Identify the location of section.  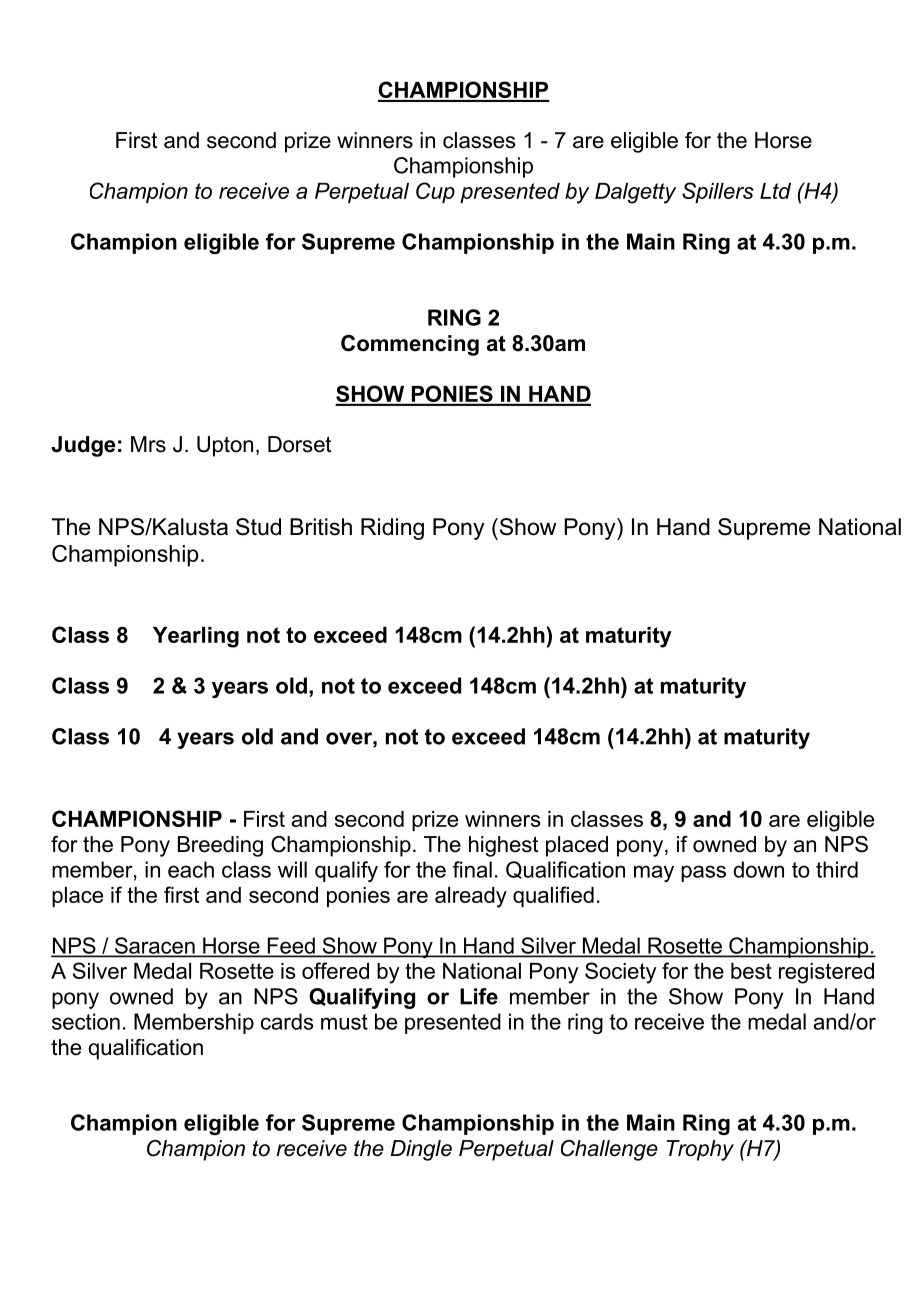
(86, 1021).
